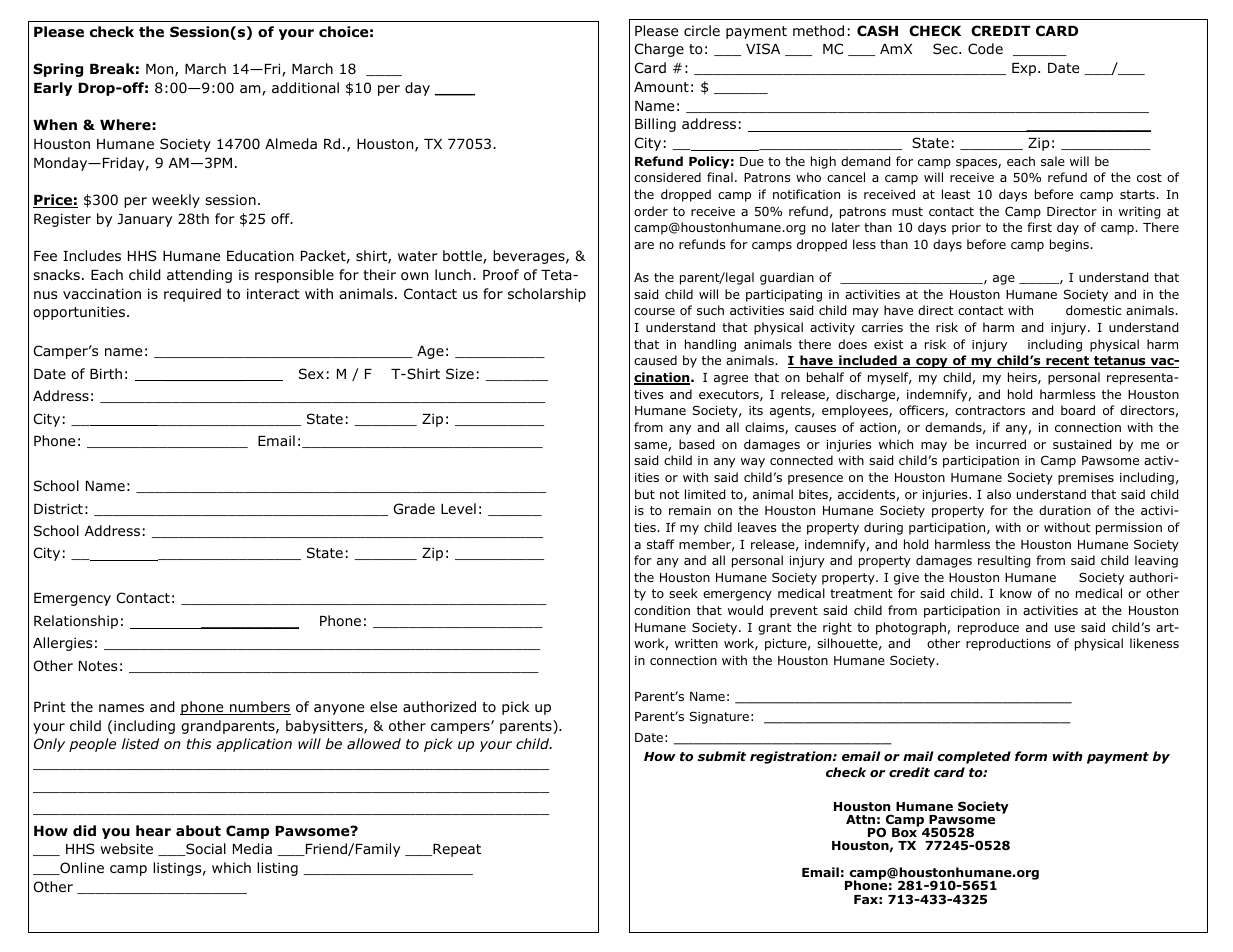 Image resolution: width=1233 pixels, height=952 pixels. I want to click on Relationship, so click(76, 622).
